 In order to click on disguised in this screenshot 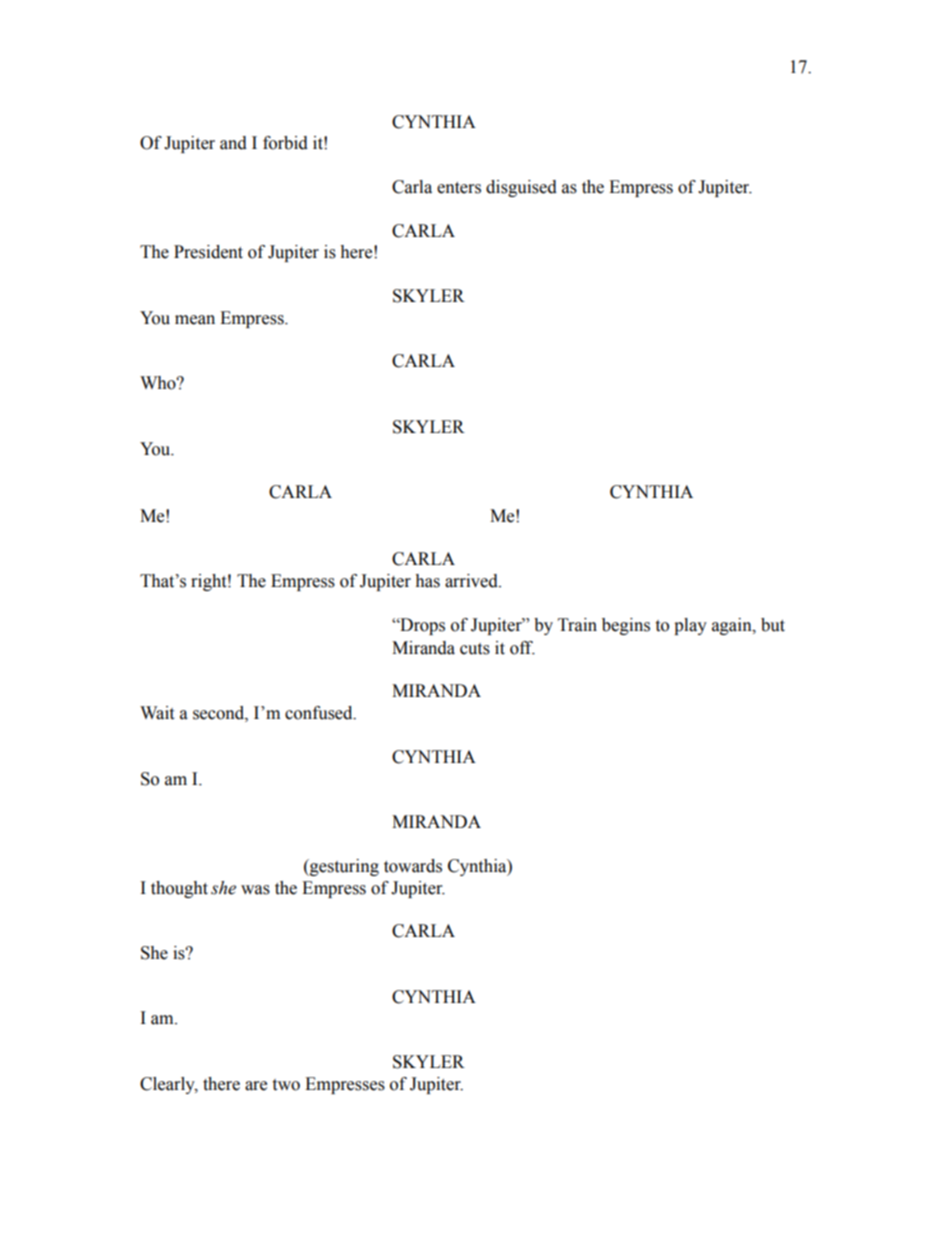, I will do `click(521, 188)`.
